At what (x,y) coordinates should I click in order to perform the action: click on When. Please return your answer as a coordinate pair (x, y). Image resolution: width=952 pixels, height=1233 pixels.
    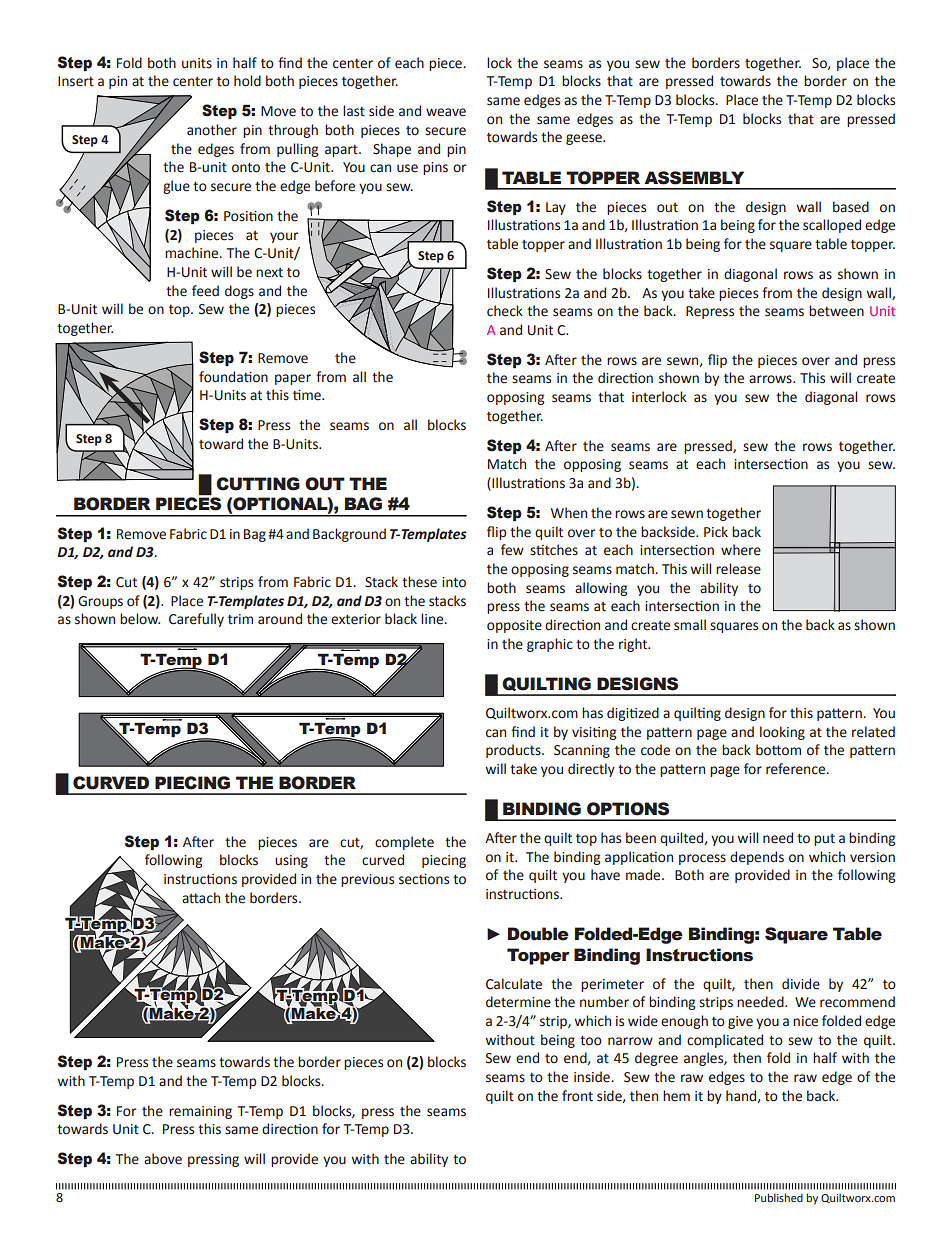
    Looking at the image, I should click on (569, 513).
